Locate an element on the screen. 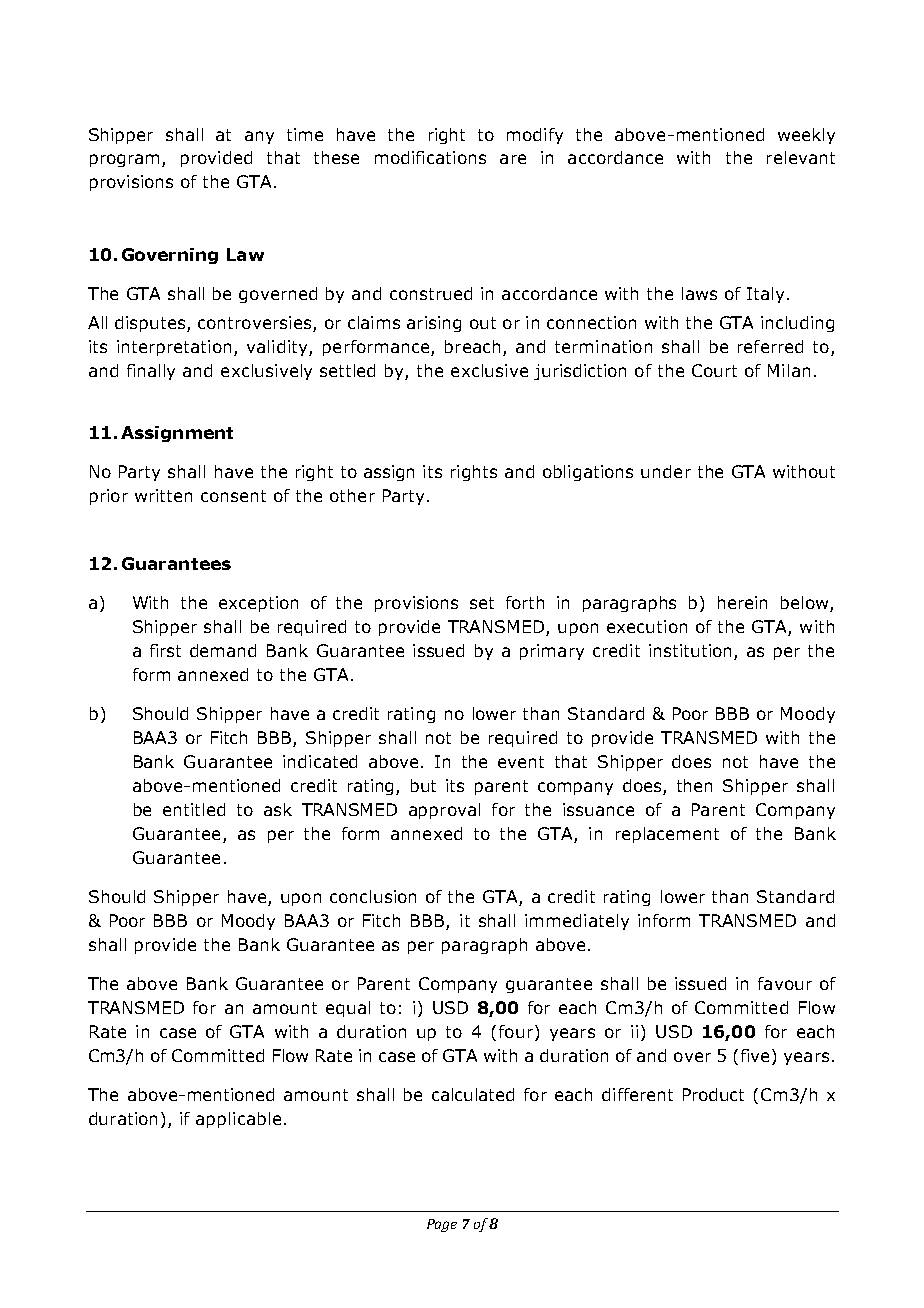  relevant is located at coordinates (801, 157).
